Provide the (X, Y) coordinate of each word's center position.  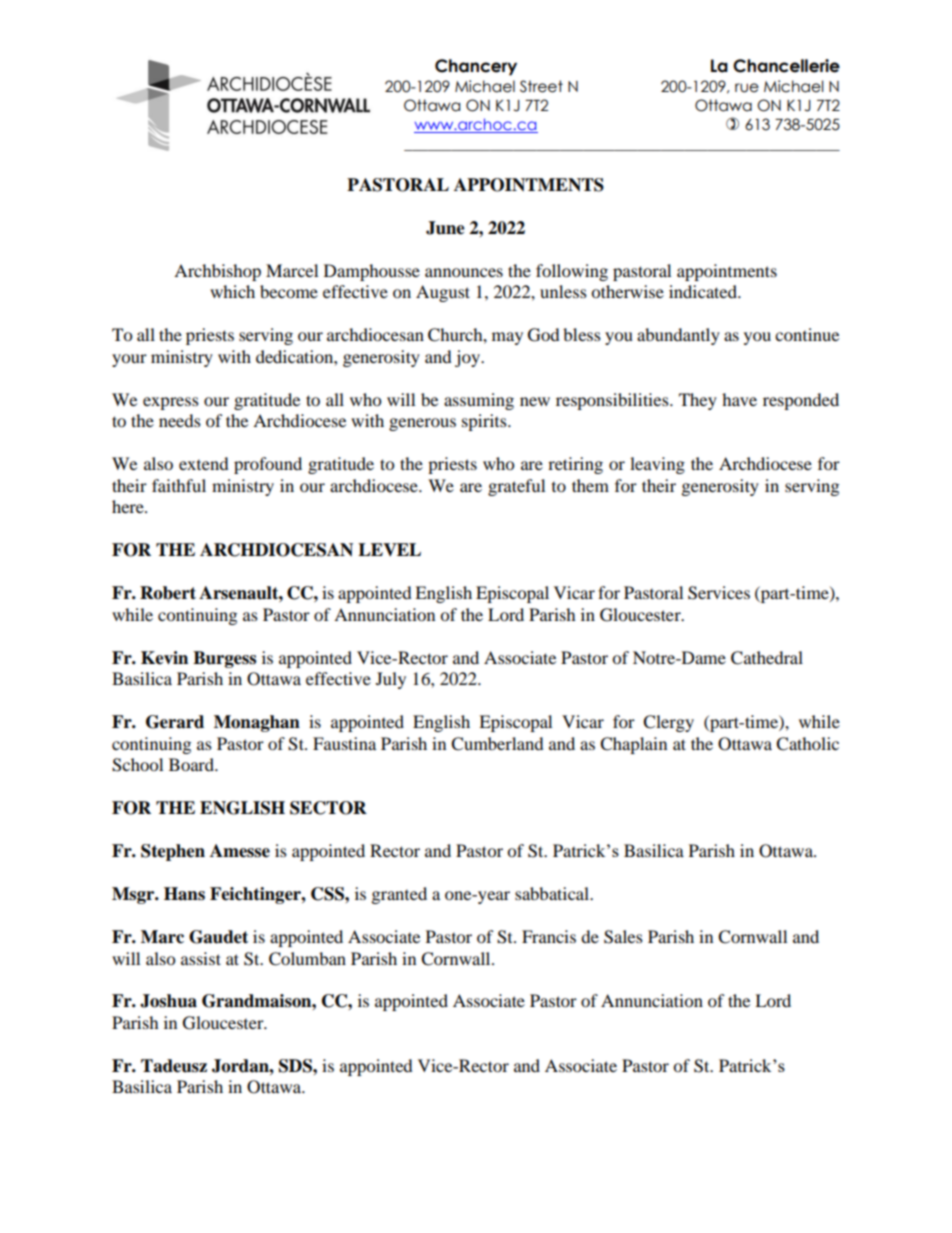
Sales (623, 937)
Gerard (175, 722)
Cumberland (497, 744)
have (739, 399)
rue (747, 88)
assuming (479, 401)
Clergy (668, 723)
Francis (549, 936)
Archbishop (217, 272)
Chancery (476, 67)
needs (180, 420)
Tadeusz (174, 1066)
